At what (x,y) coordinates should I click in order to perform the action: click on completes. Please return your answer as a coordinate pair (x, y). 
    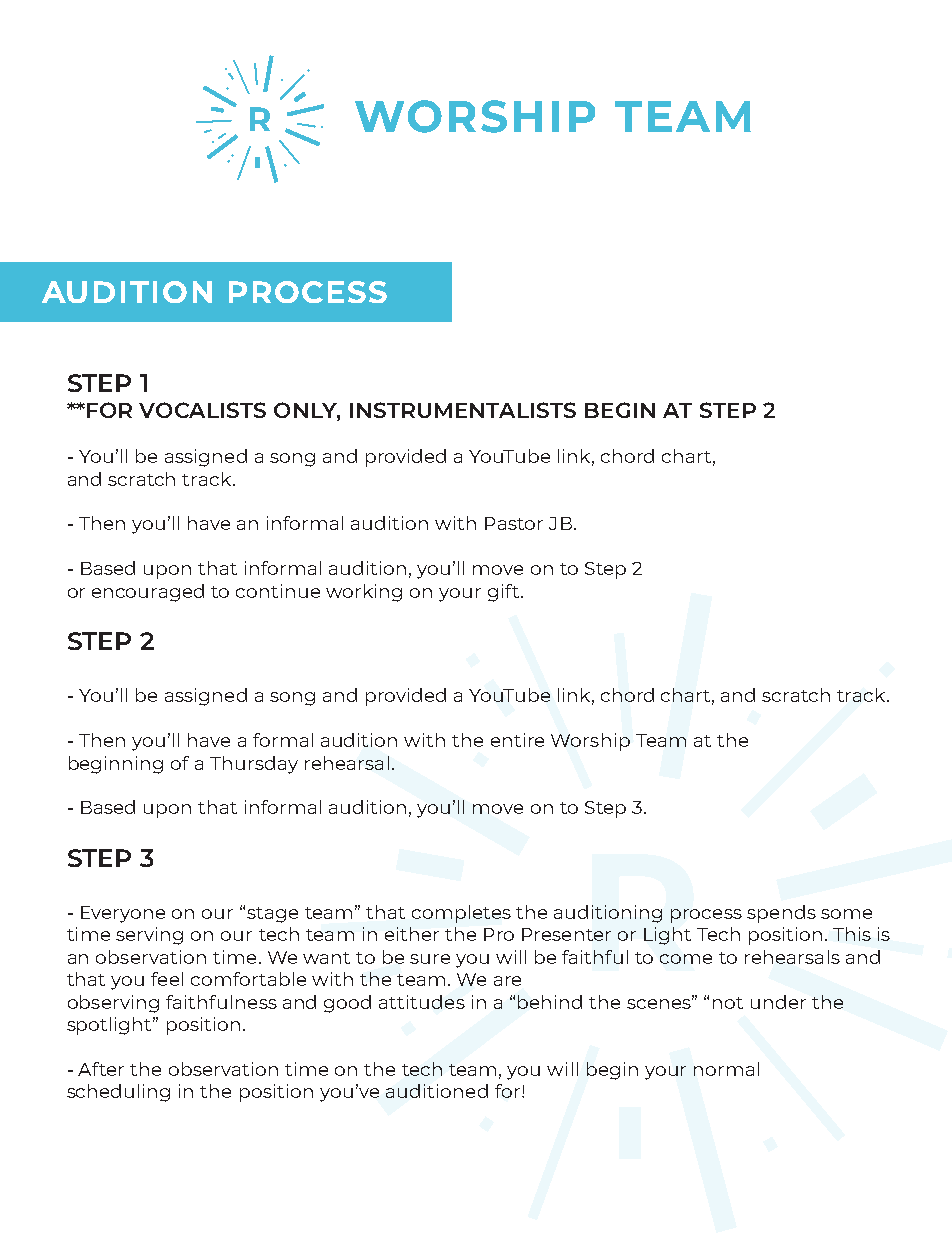
    Looking at the image, I should click on (461, 914).
